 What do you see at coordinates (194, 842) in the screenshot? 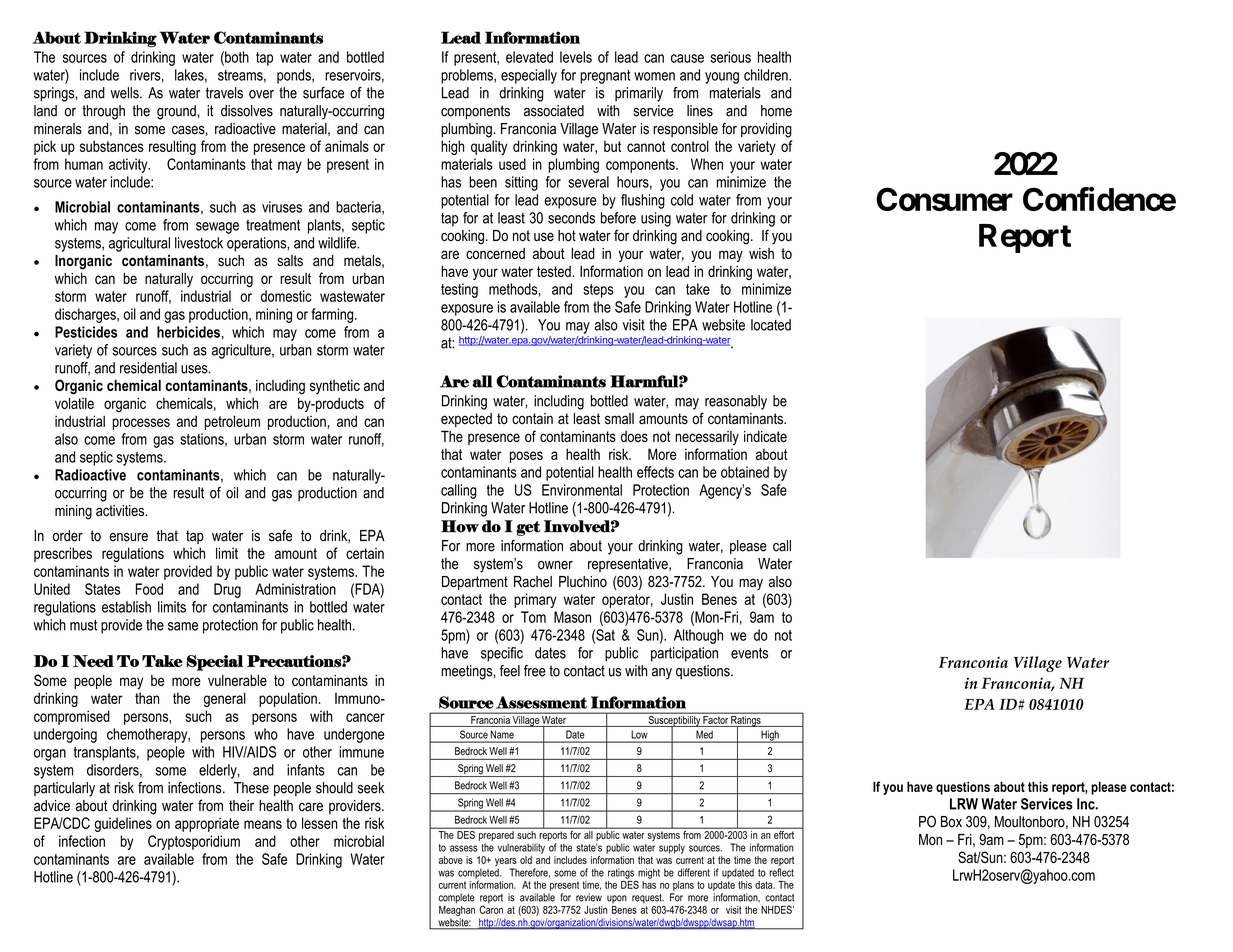
I see `Cryptosporidium` at bounding box center [194, 842].
